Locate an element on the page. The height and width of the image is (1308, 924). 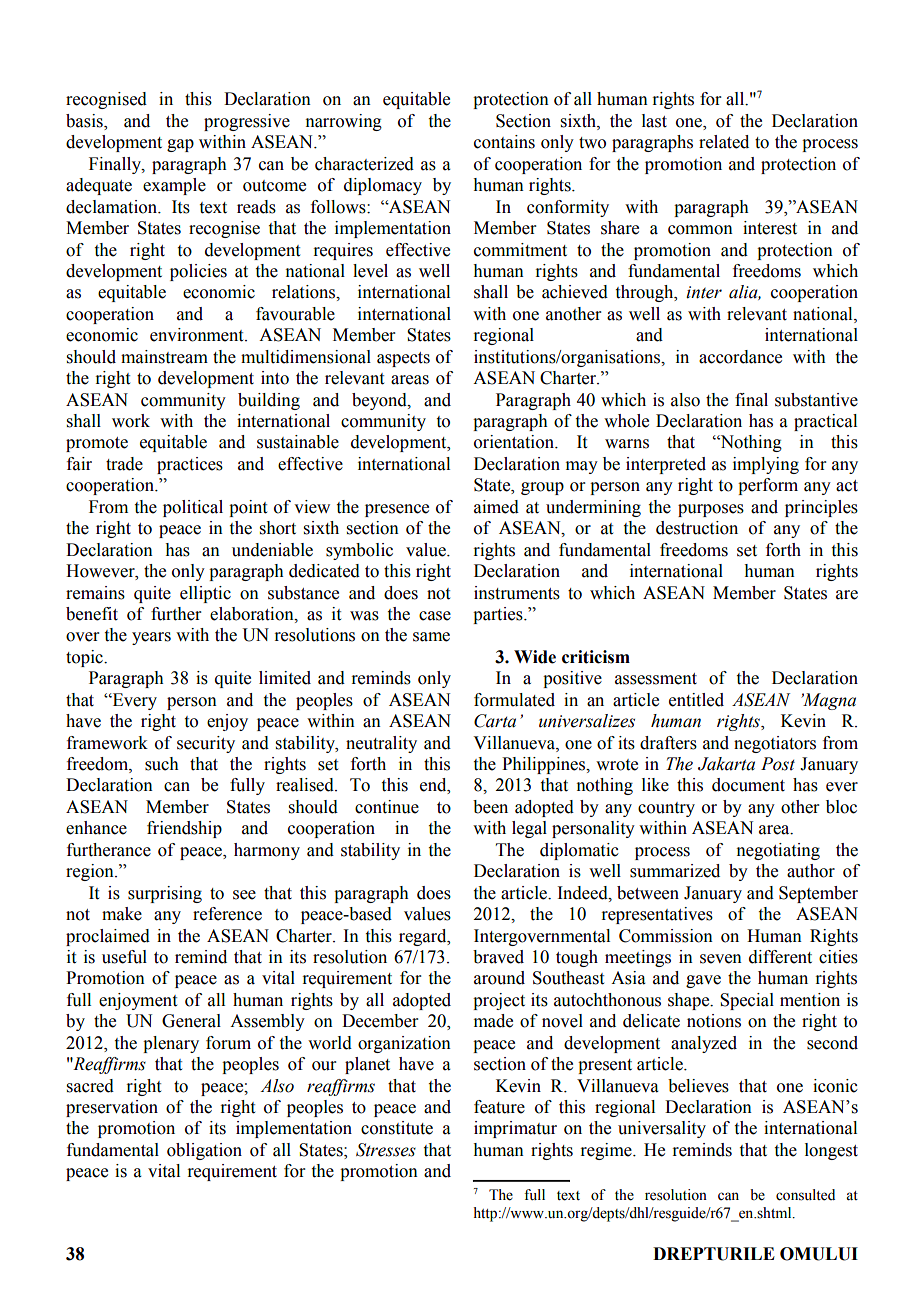
perform is located at coordinates (768, 486).
